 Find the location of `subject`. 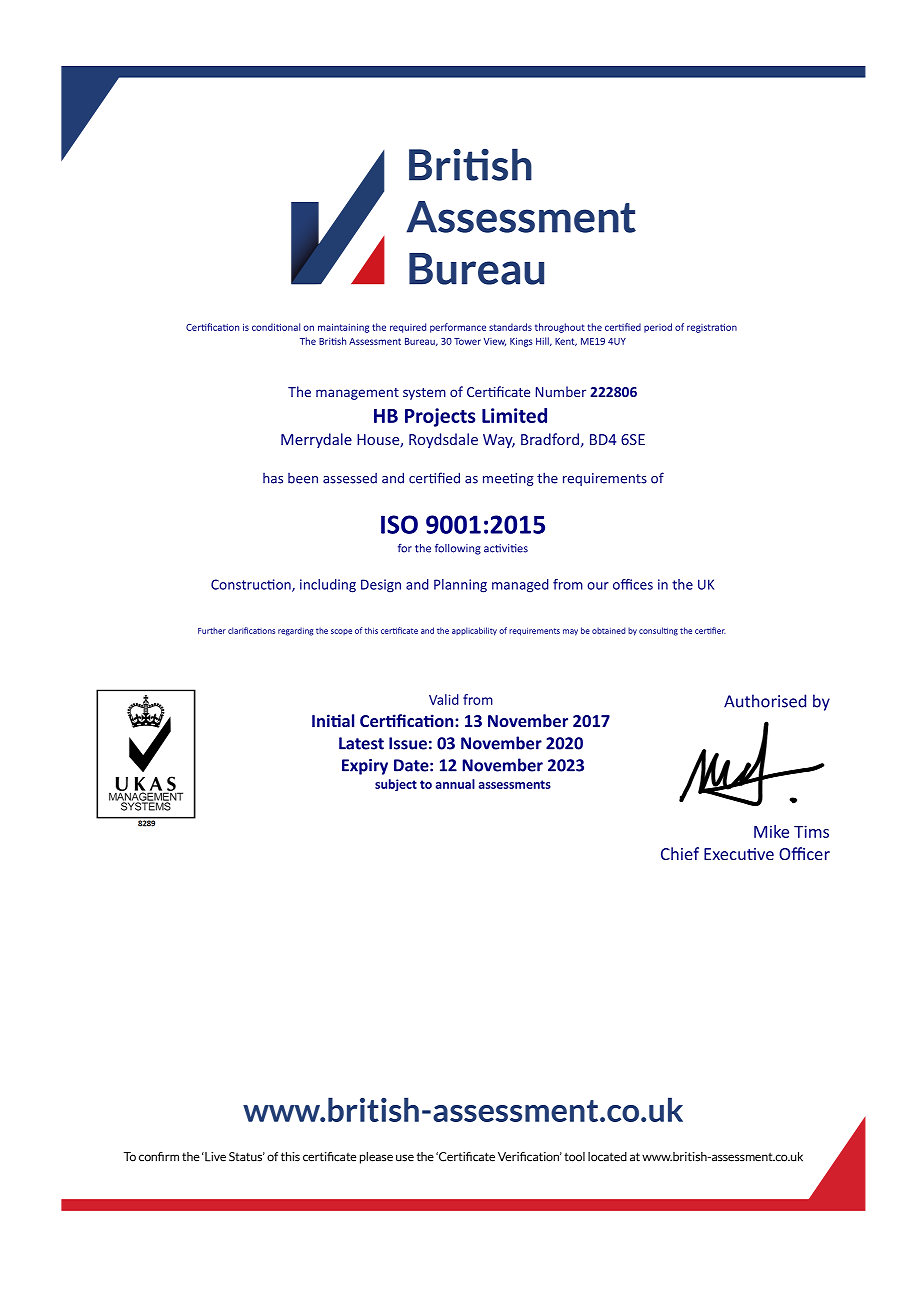

subject is located at coordinates (396, 785).
